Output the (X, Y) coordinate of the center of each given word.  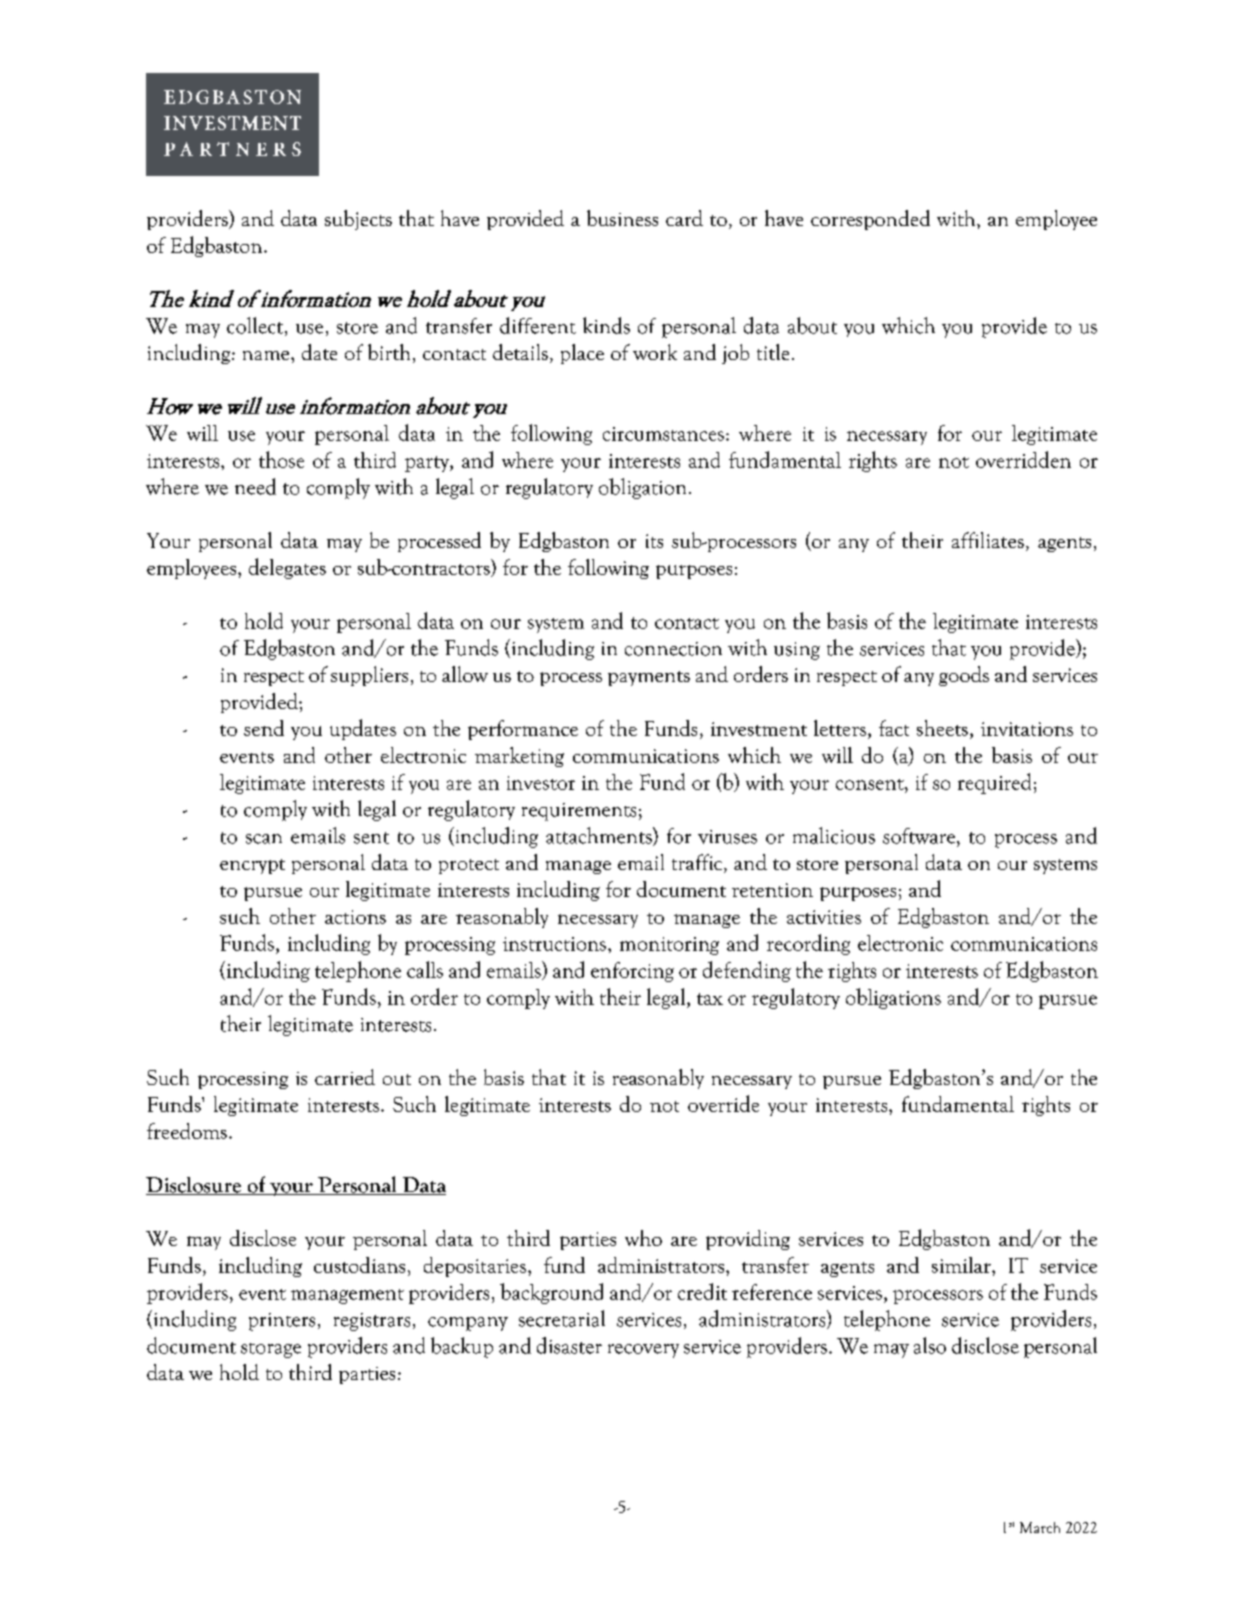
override (723, 1103)
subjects (358, 220)
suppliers (369, 676)
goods (964, 676)
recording (808, 944)
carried (345, 1077)
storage (271, 1350)
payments (649, 678)
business (622, 218)
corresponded (870, 220)
